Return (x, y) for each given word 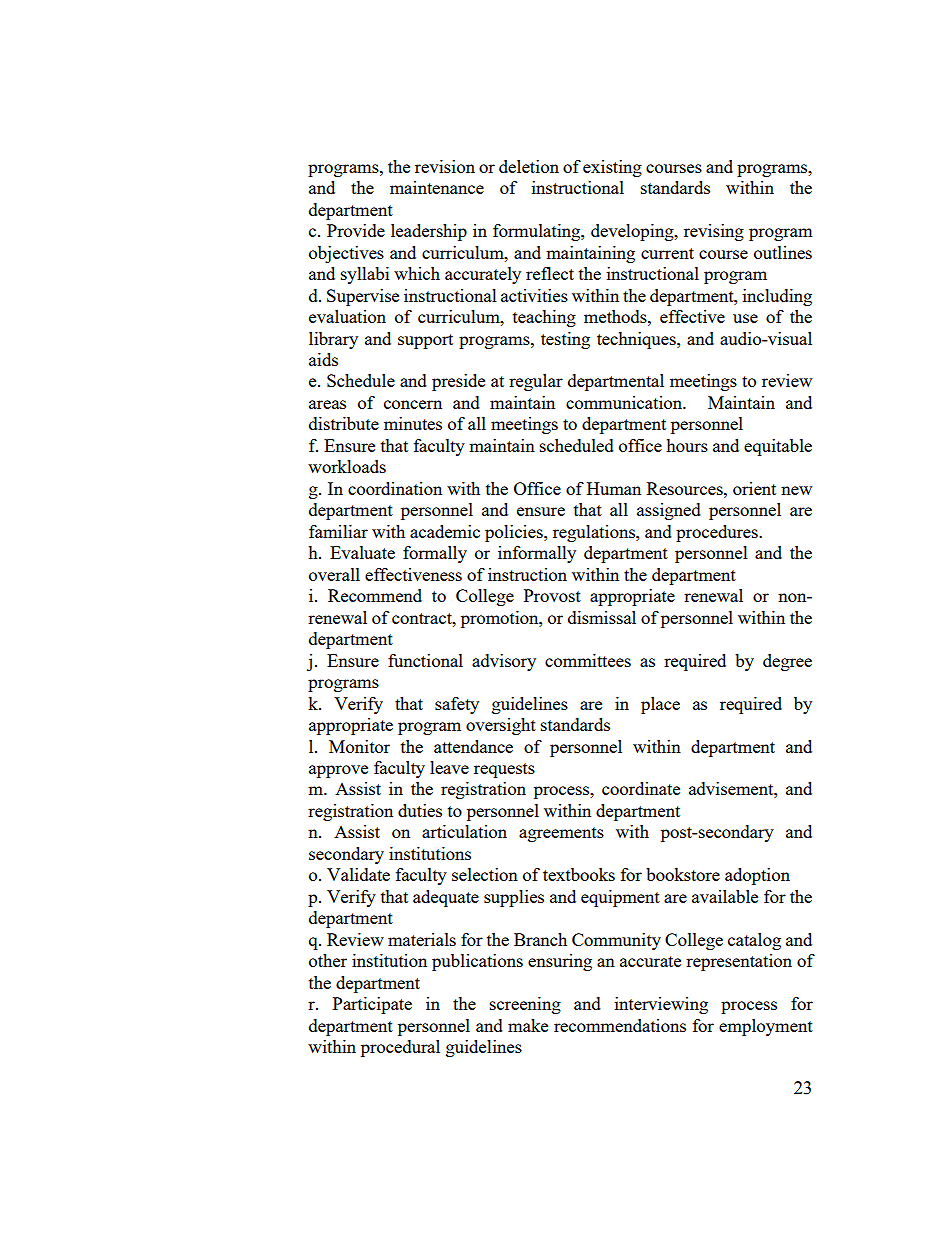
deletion (529, 166)
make (528, 1025)
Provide (356, 230)
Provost (552, 595)
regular (536, 382)
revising (714, 232)
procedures (718, 533)
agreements (561, 834)
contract (423, 618)
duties (420, 810)
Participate (372, 1005)
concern (413, 404)
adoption (757, 876)
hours (687, 445)
